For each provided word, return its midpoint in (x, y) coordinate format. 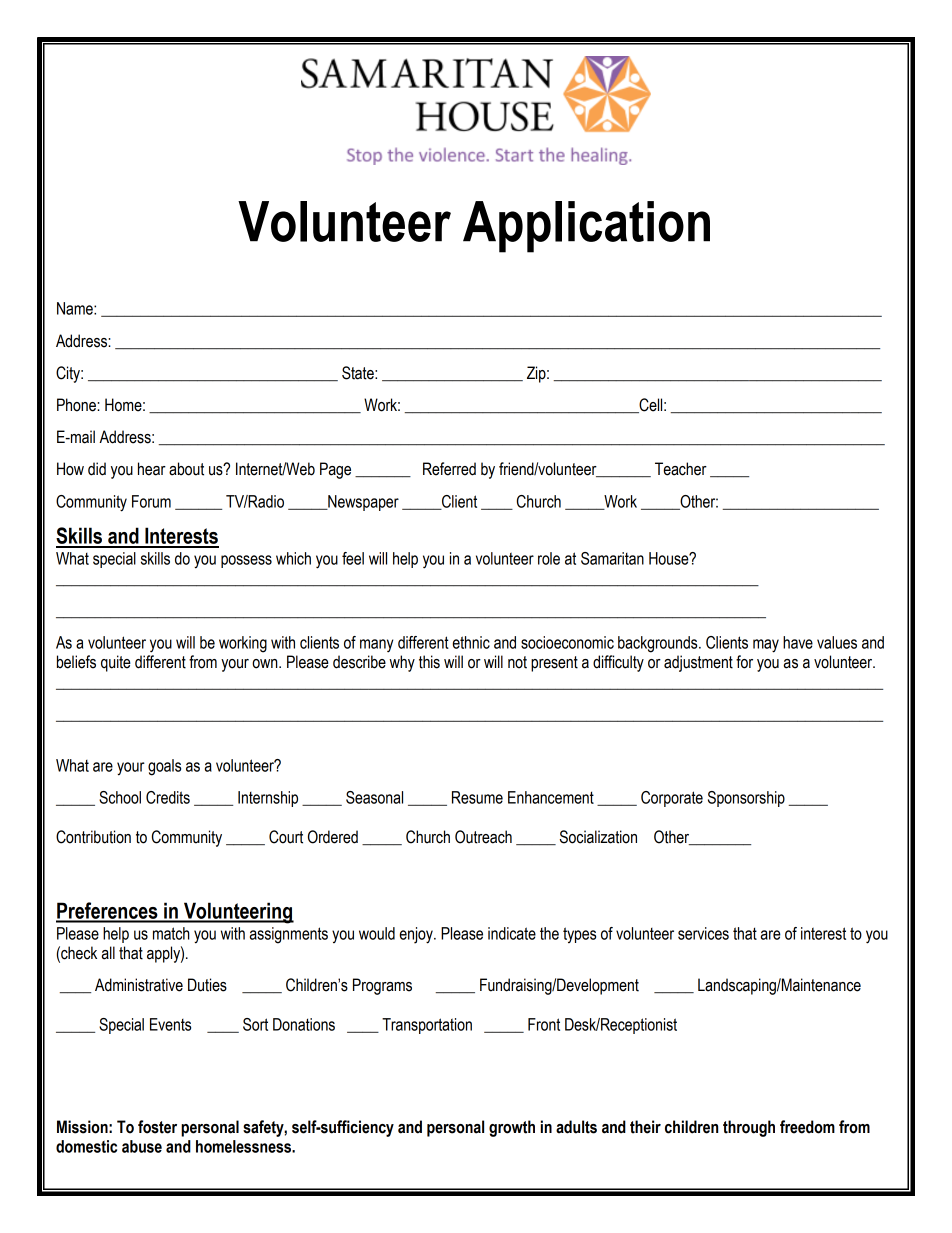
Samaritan (612, 558)
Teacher (681, 469)
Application (586, 227)
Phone (77, 405)
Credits (168, 797)
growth (512, 1128)
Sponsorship (746, 799)
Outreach (483, 837)
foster (157, 1127)
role (549, 558)
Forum (151, 501)
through (749, 1128)
